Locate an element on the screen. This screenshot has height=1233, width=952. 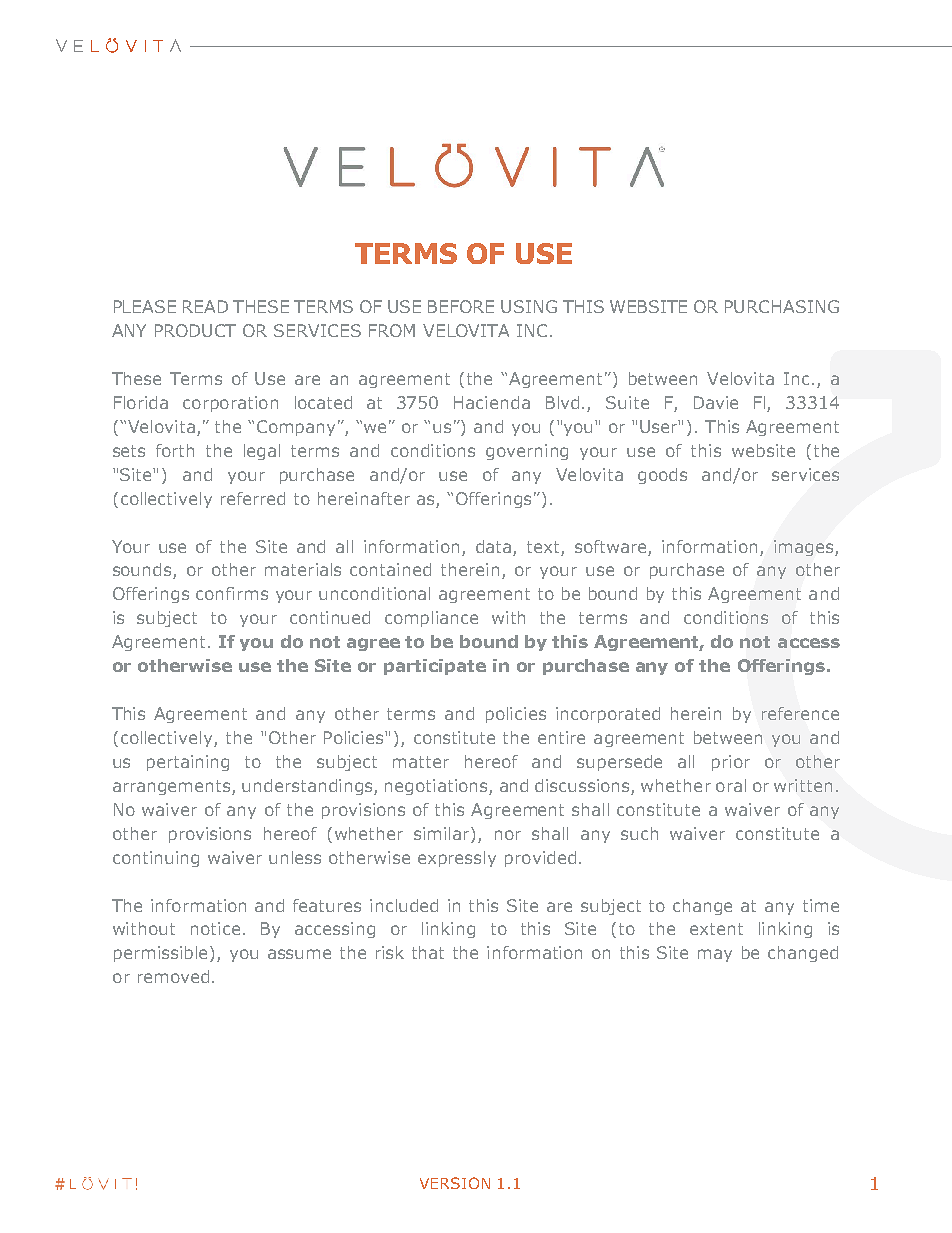
PURCHASING is located at coordinates (782, 306).
